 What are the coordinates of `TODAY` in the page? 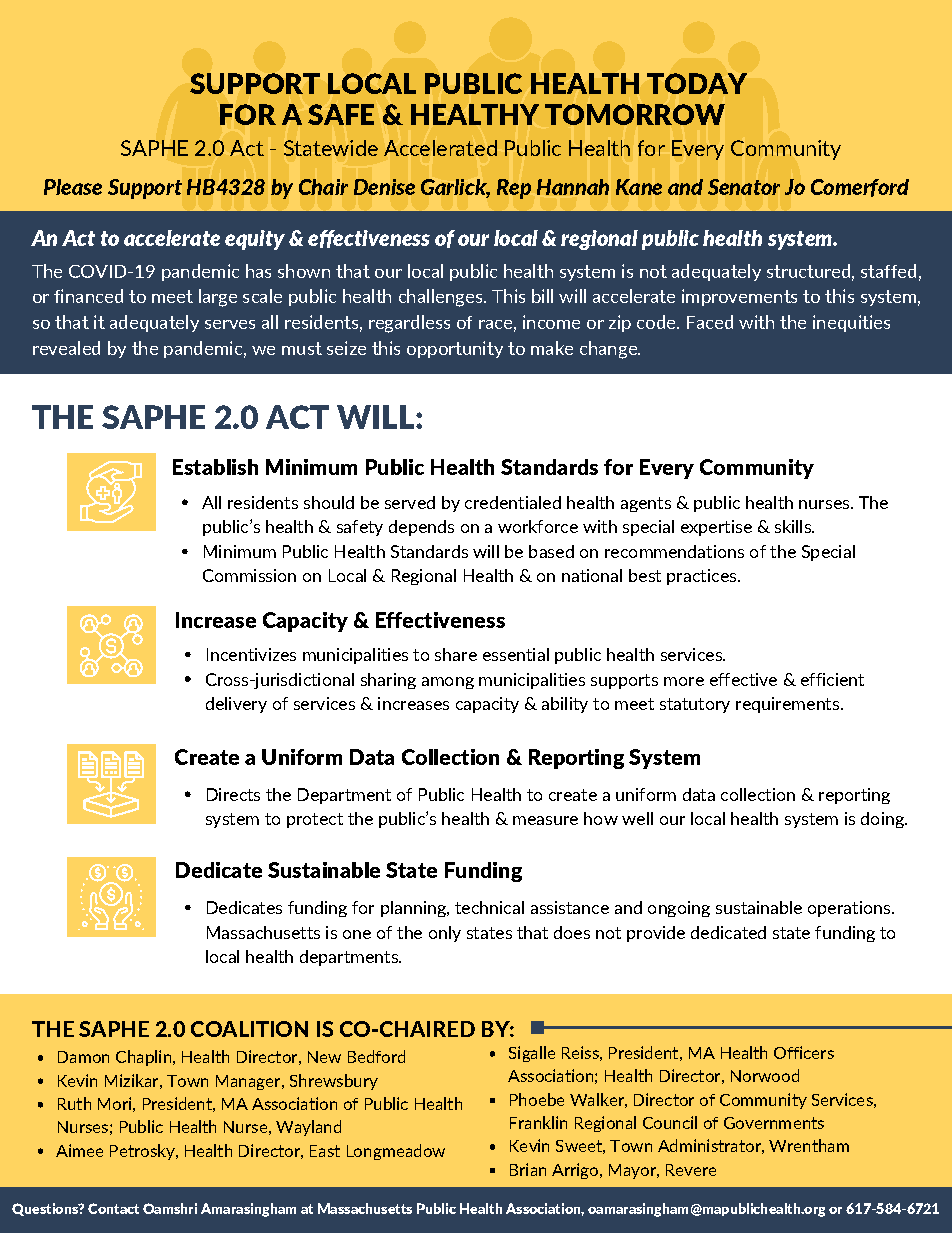 It's located at (697, 83).
